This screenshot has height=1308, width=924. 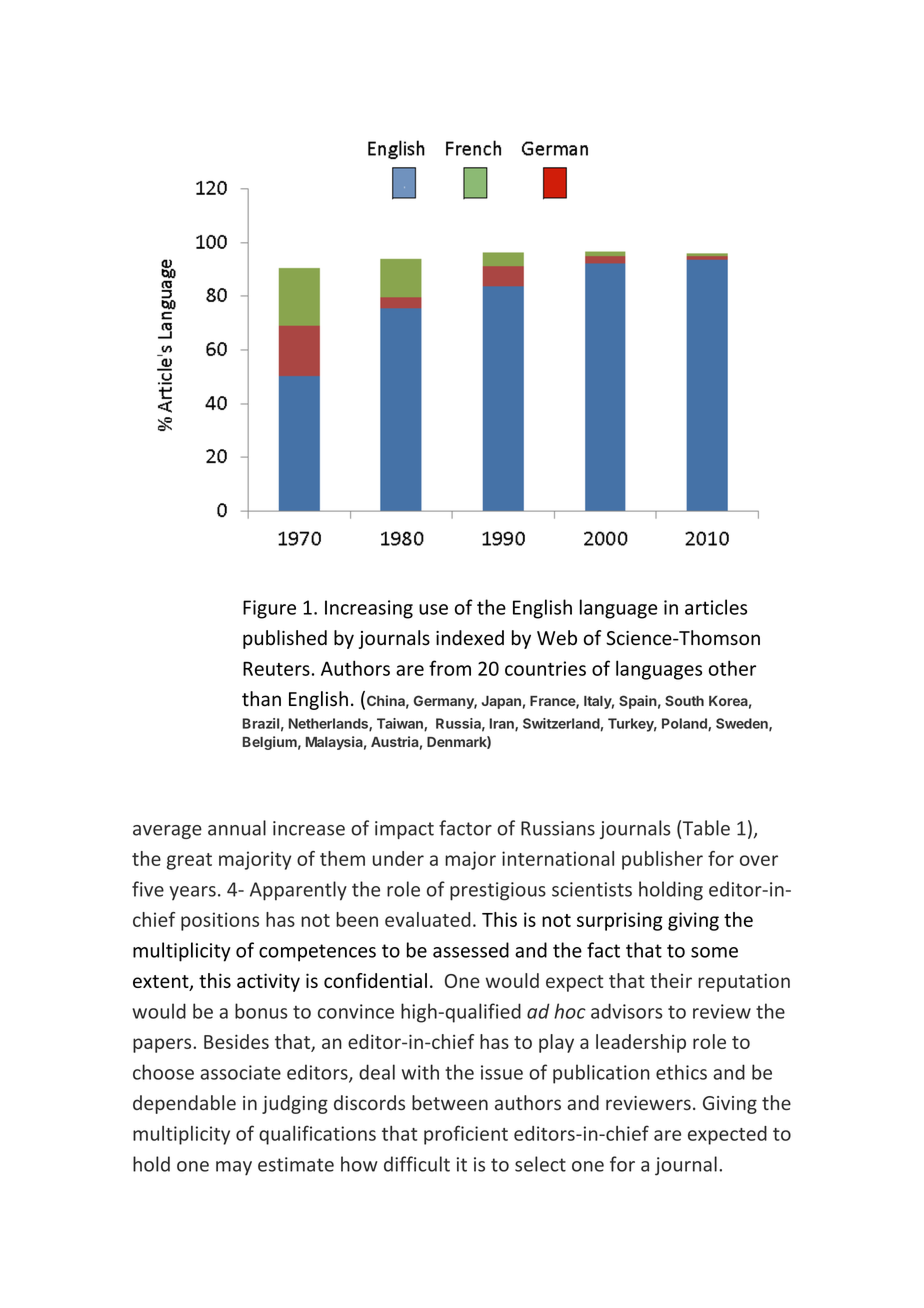 I want to click on years, so click(x=192, y=893).
